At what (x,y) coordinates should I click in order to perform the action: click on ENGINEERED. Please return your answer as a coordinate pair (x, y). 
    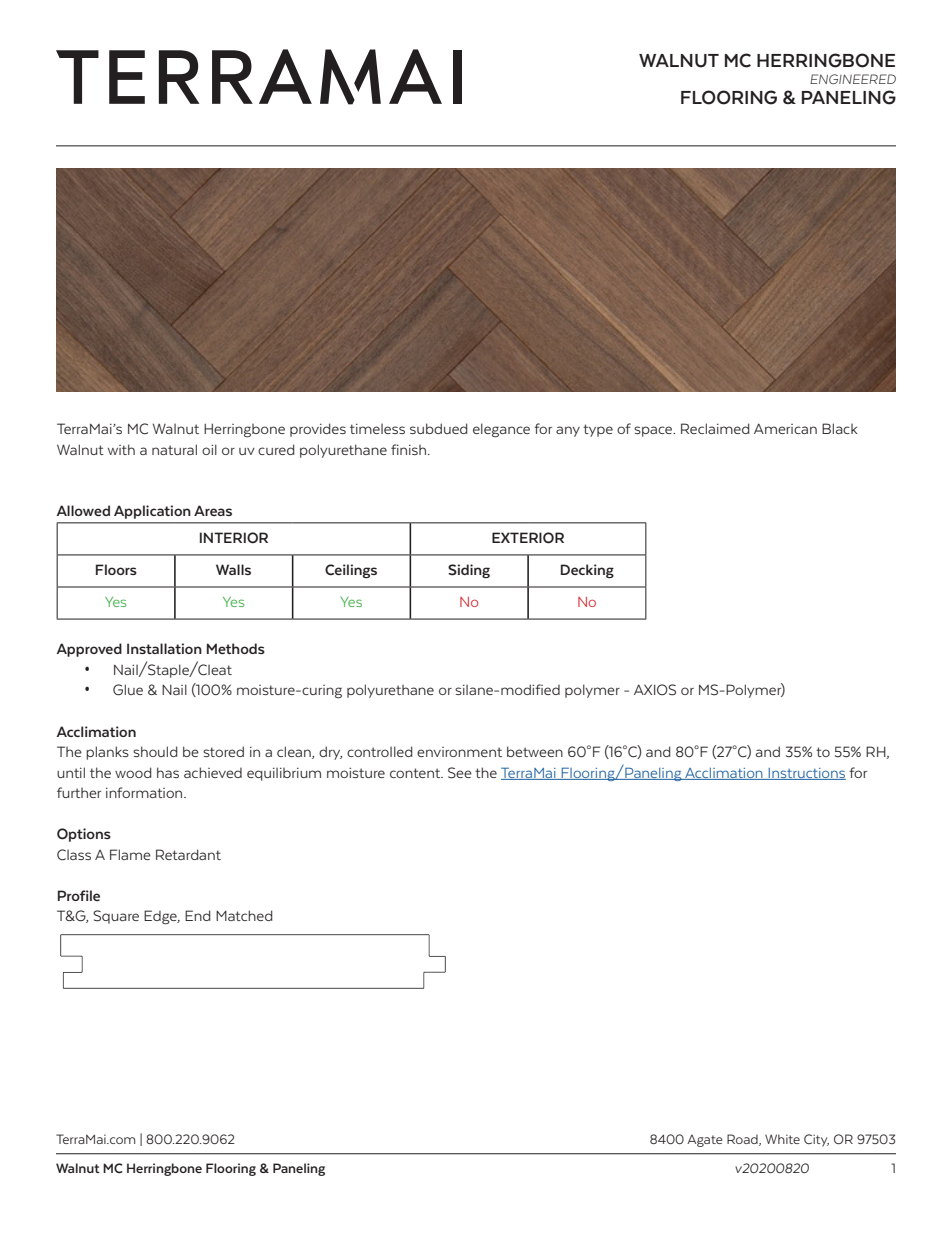
    Looking at the image, I should click on (853, 79).
